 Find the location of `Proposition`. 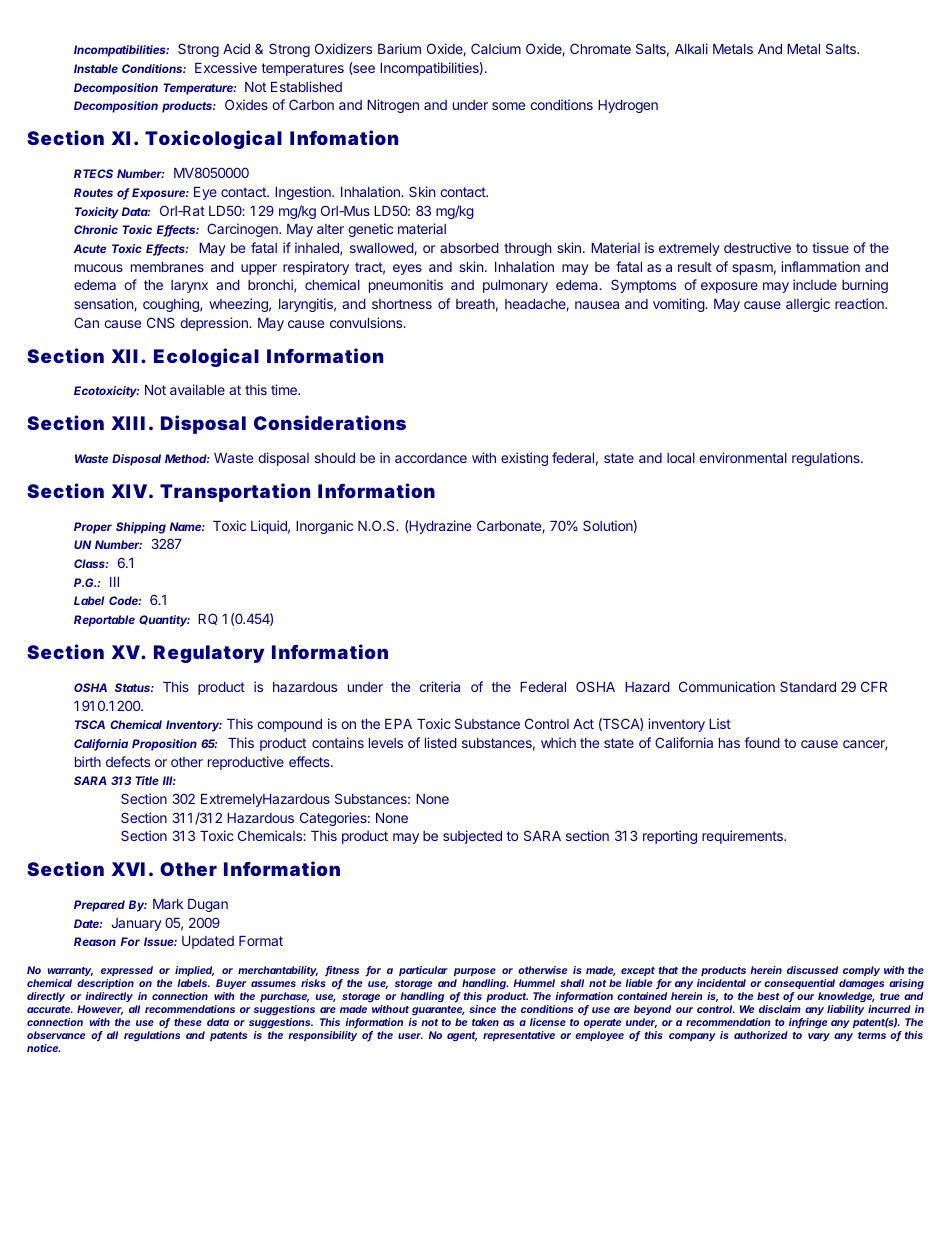

Proposition is located at coordinates (164, 745).
